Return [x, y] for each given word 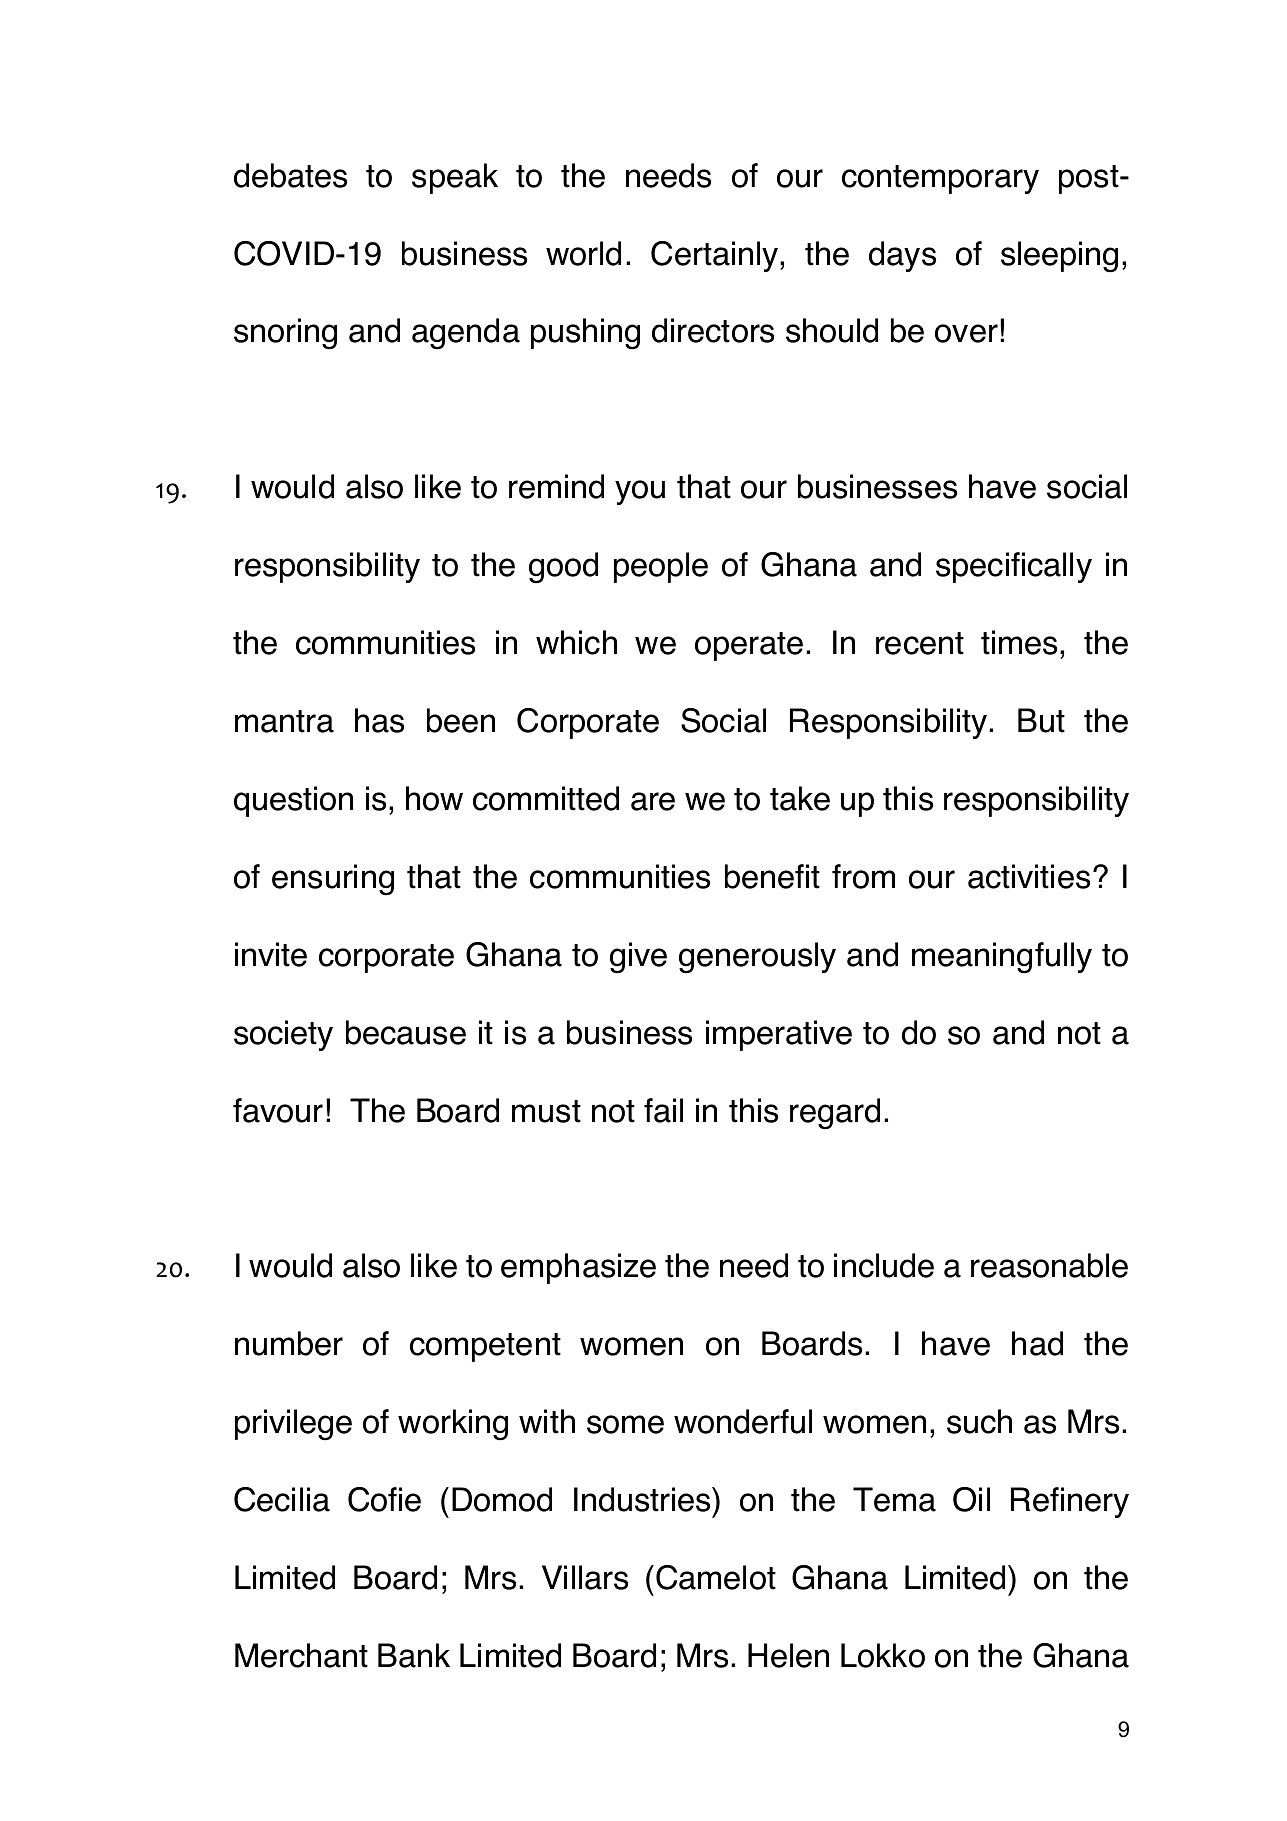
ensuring [333, 880]
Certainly [716, 256]
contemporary [940, 179]
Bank [414, 1655]
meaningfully [1002, 958]
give [638, 958]
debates [290, 175]
